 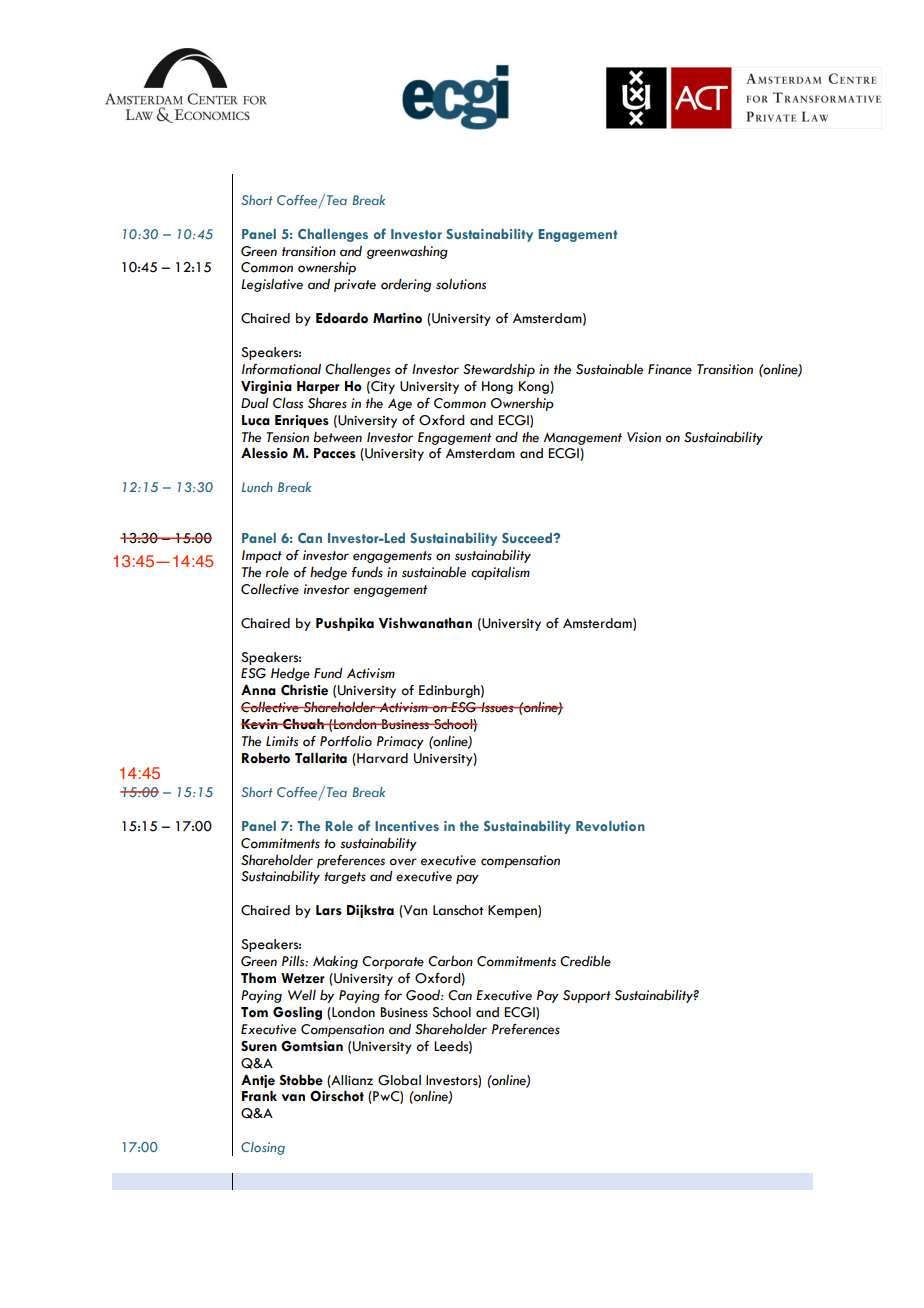 What do you see at coordinates (272, 285) in the screenshot?
I see `Legislative` at bounding box center [272, 285].
